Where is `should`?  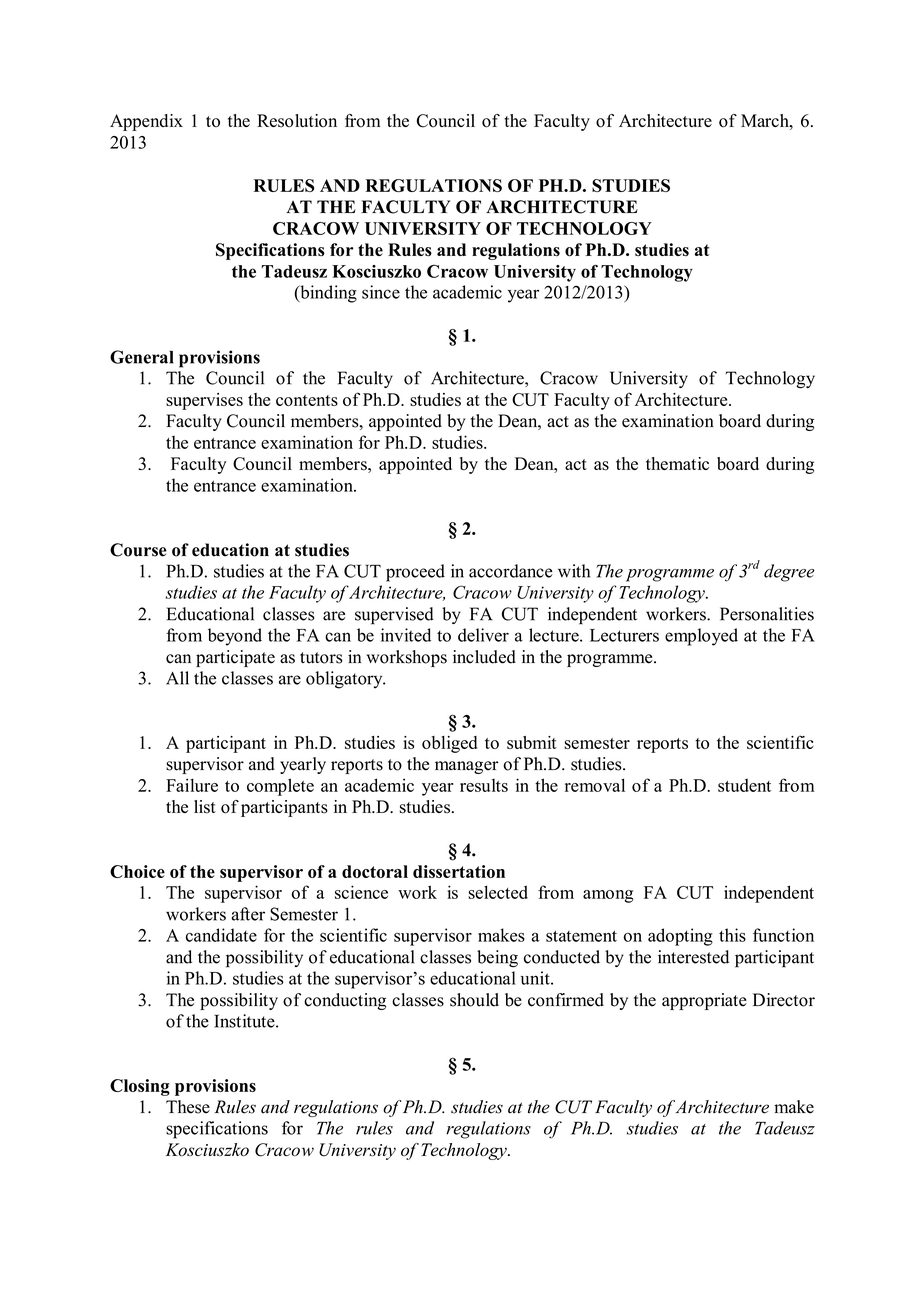 should is located at coordinates (474, 1000).
